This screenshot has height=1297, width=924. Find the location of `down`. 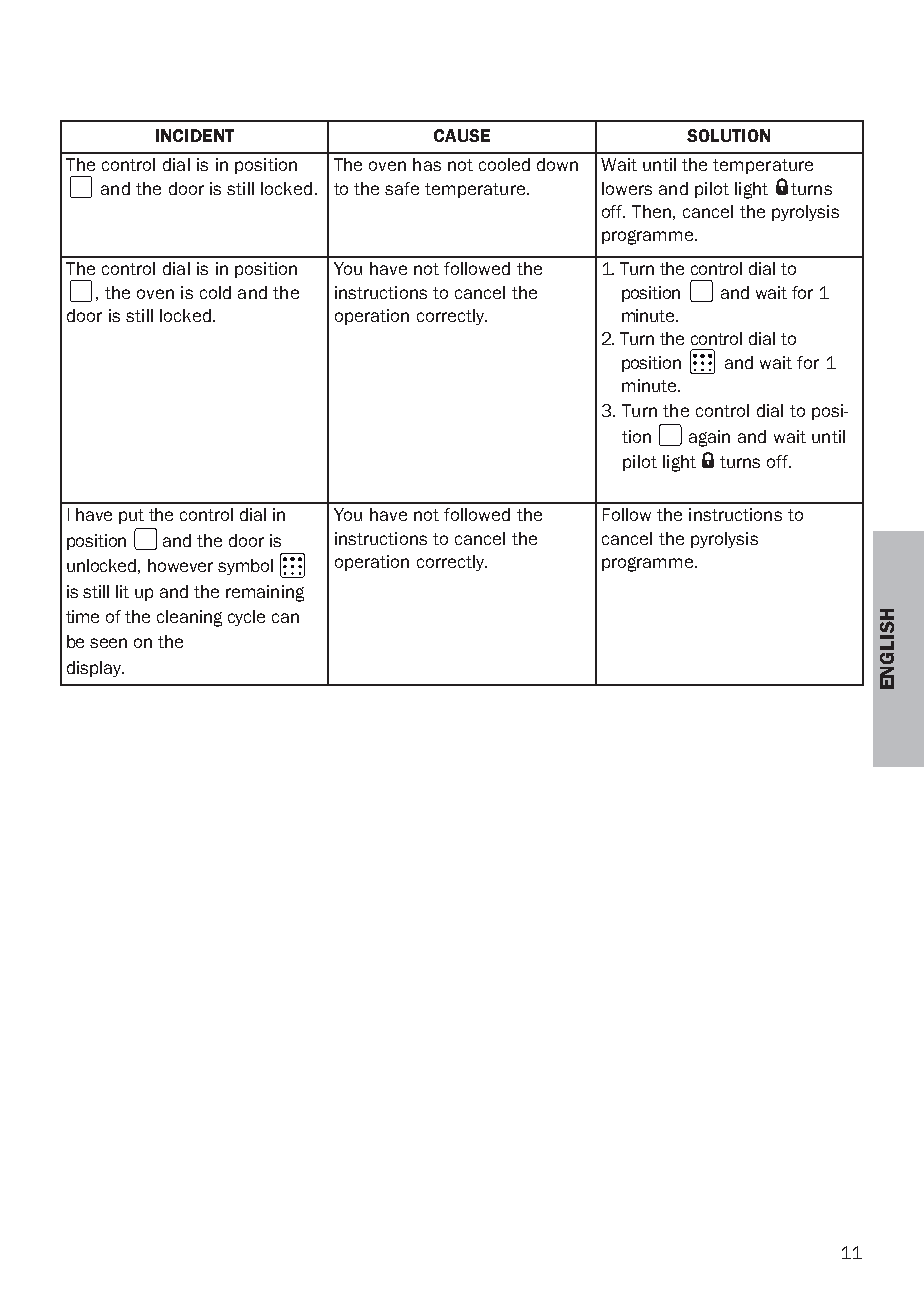

down is located at coordinates (557, 164).
